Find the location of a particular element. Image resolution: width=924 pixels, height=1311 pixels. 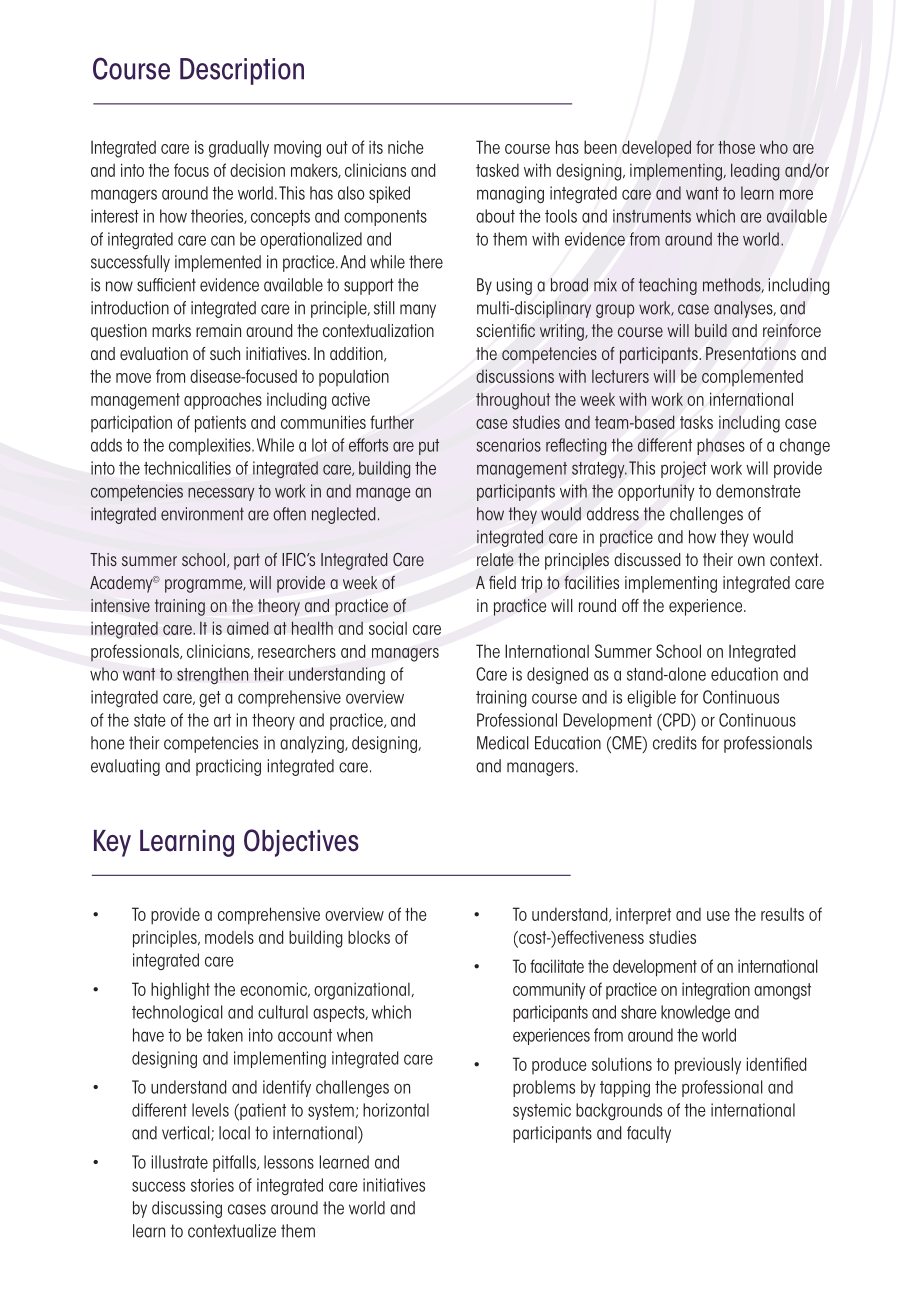

eligible is located at coordinates (651, 698).
